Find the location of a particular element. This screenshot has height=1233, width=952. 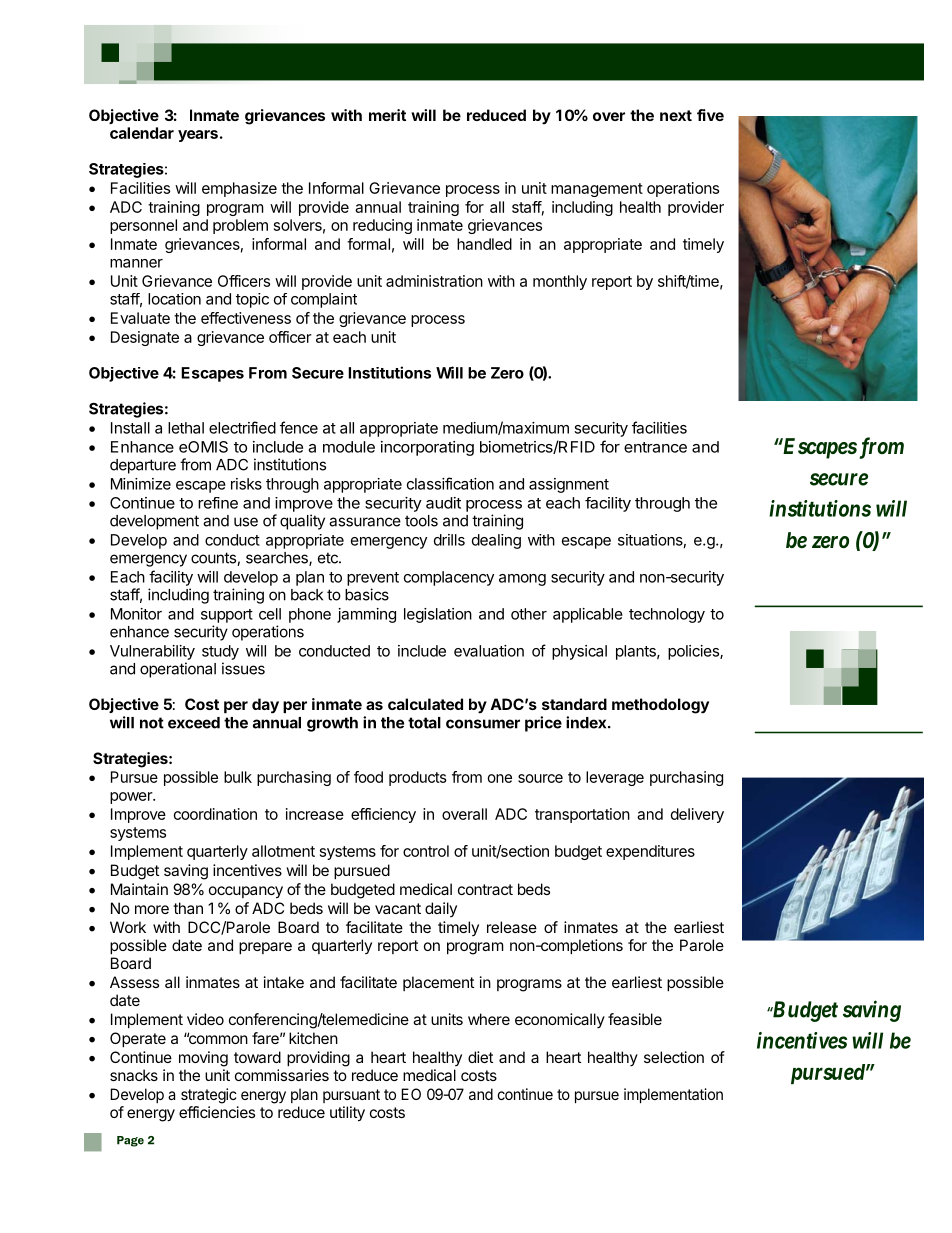

years is located at coordinates (198, 136).
